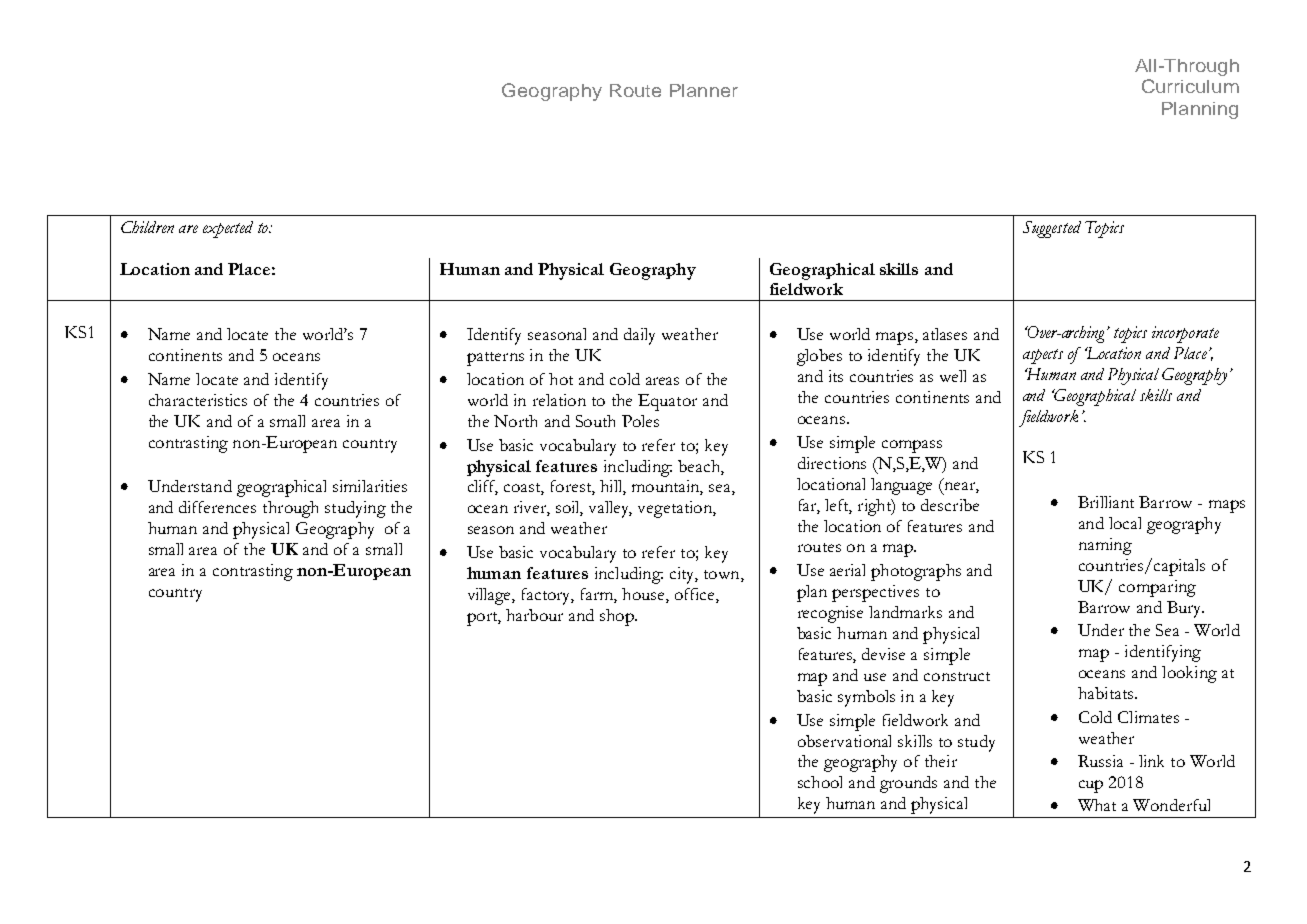 This image has height=924, width=1307. I want to click on expected, so click(228, 229).
